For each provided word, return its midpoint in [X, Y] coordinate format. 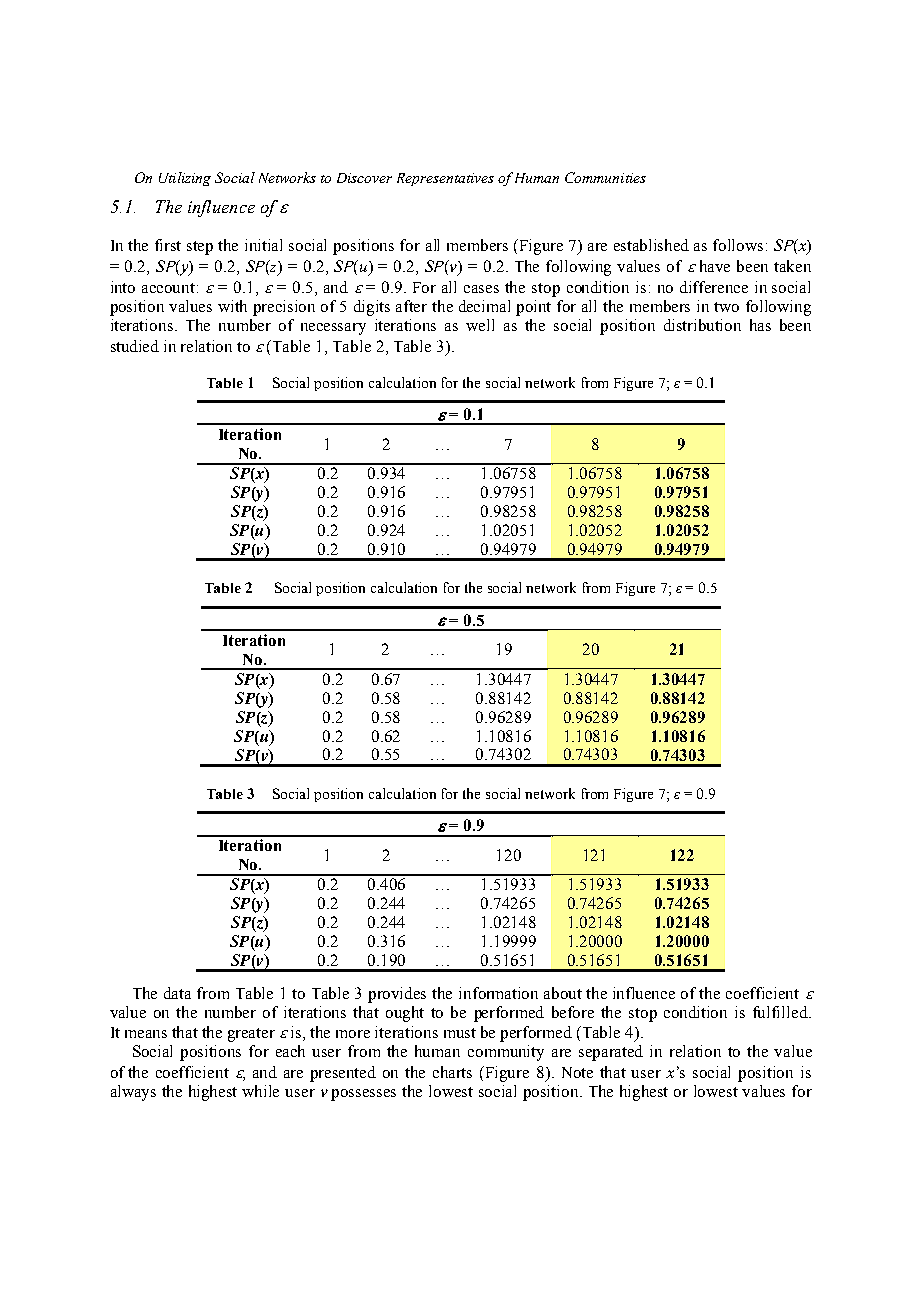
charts [452, 1072]
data [177, 993]
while [260, 1091]
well [480, 325]
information [498, 993]
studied [135, 346]
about [563, 993]
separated [611, 1053]
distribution [702, 325]
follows [738, 245]
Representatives [445, 179]
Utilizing [185, 179]
